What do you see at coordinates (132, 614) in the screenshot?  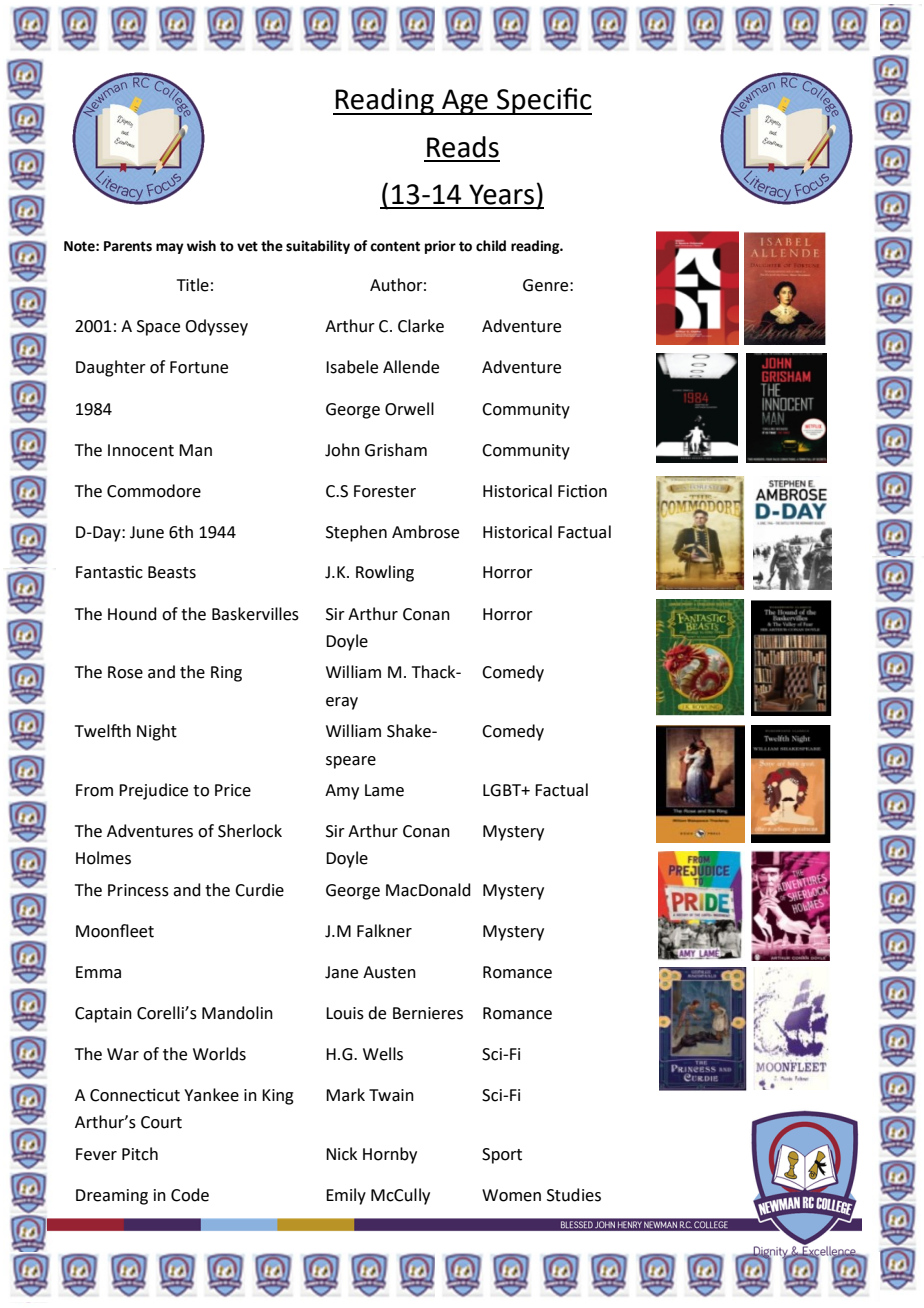 I see `Hound` at bounding box center [132, 614].
